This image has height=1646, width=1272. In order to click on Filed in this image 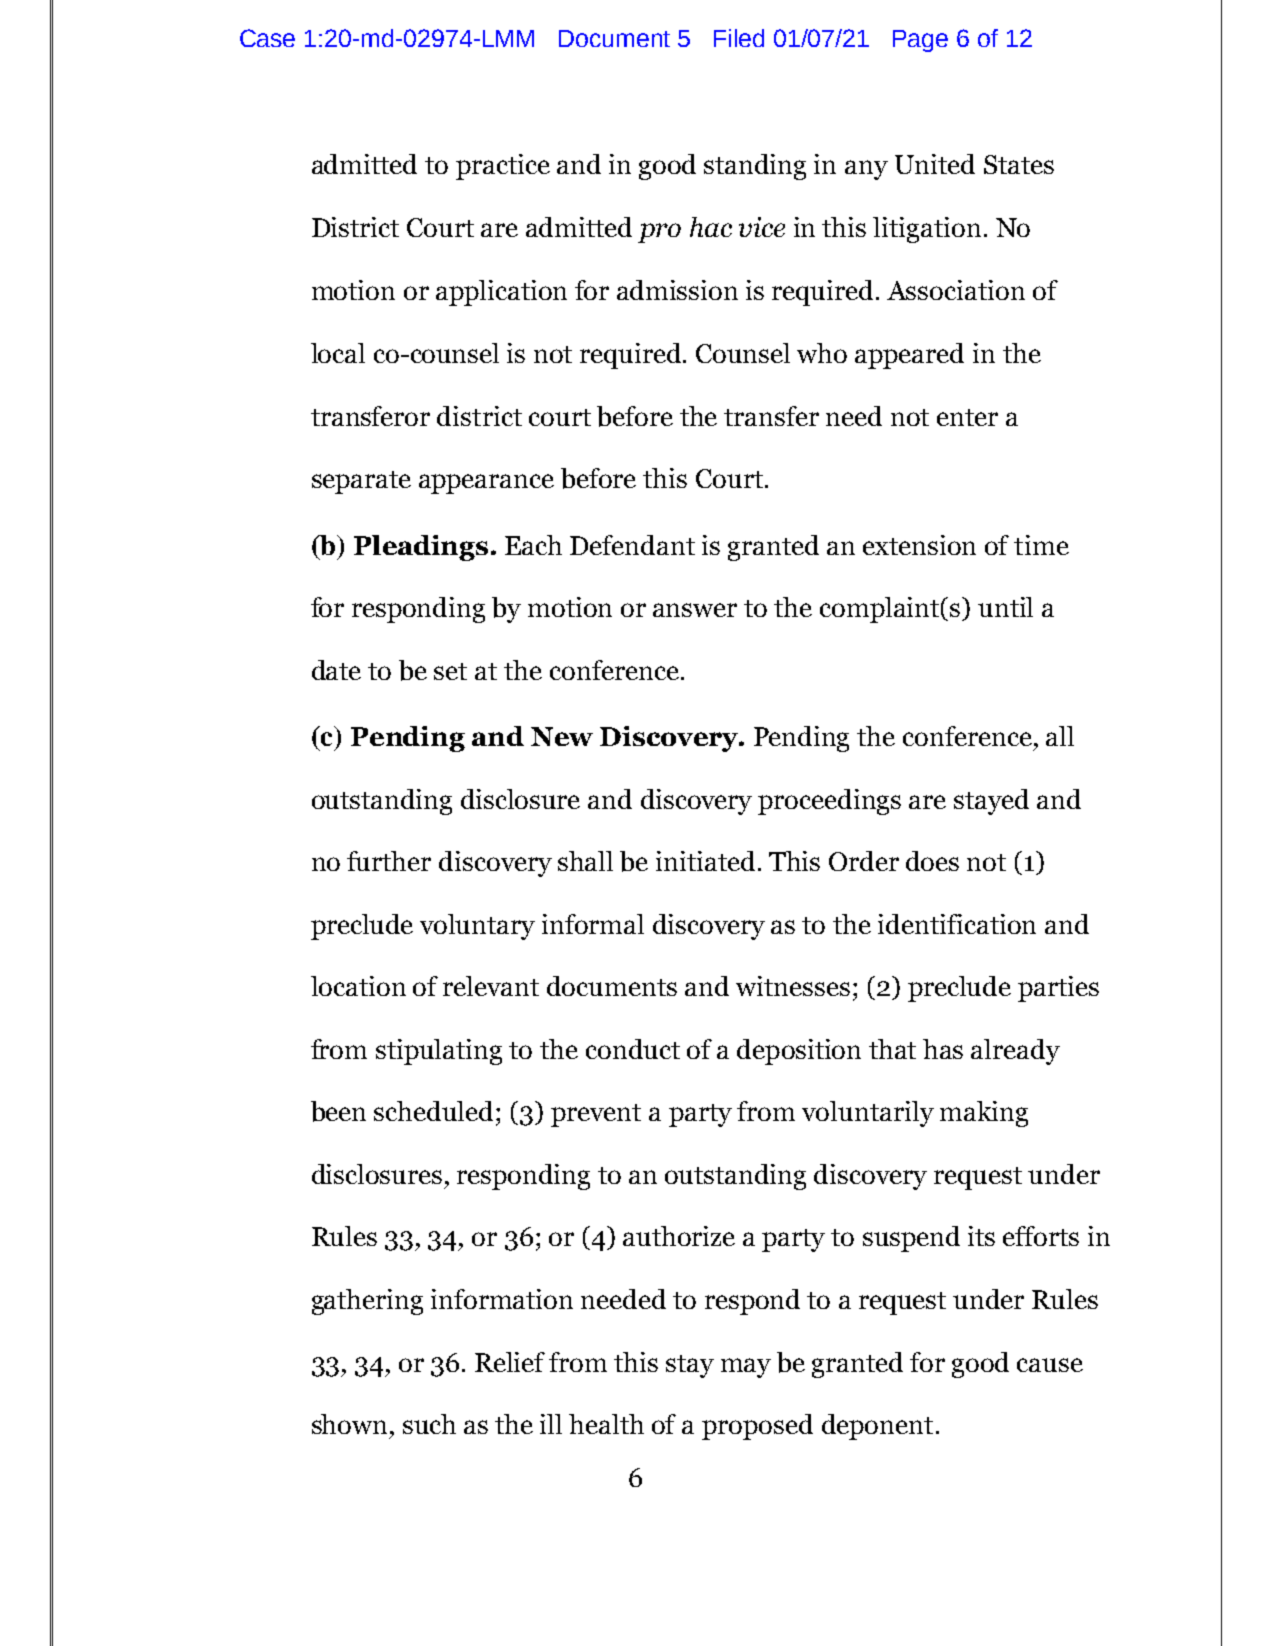, I will do `click(739, 38)`.
